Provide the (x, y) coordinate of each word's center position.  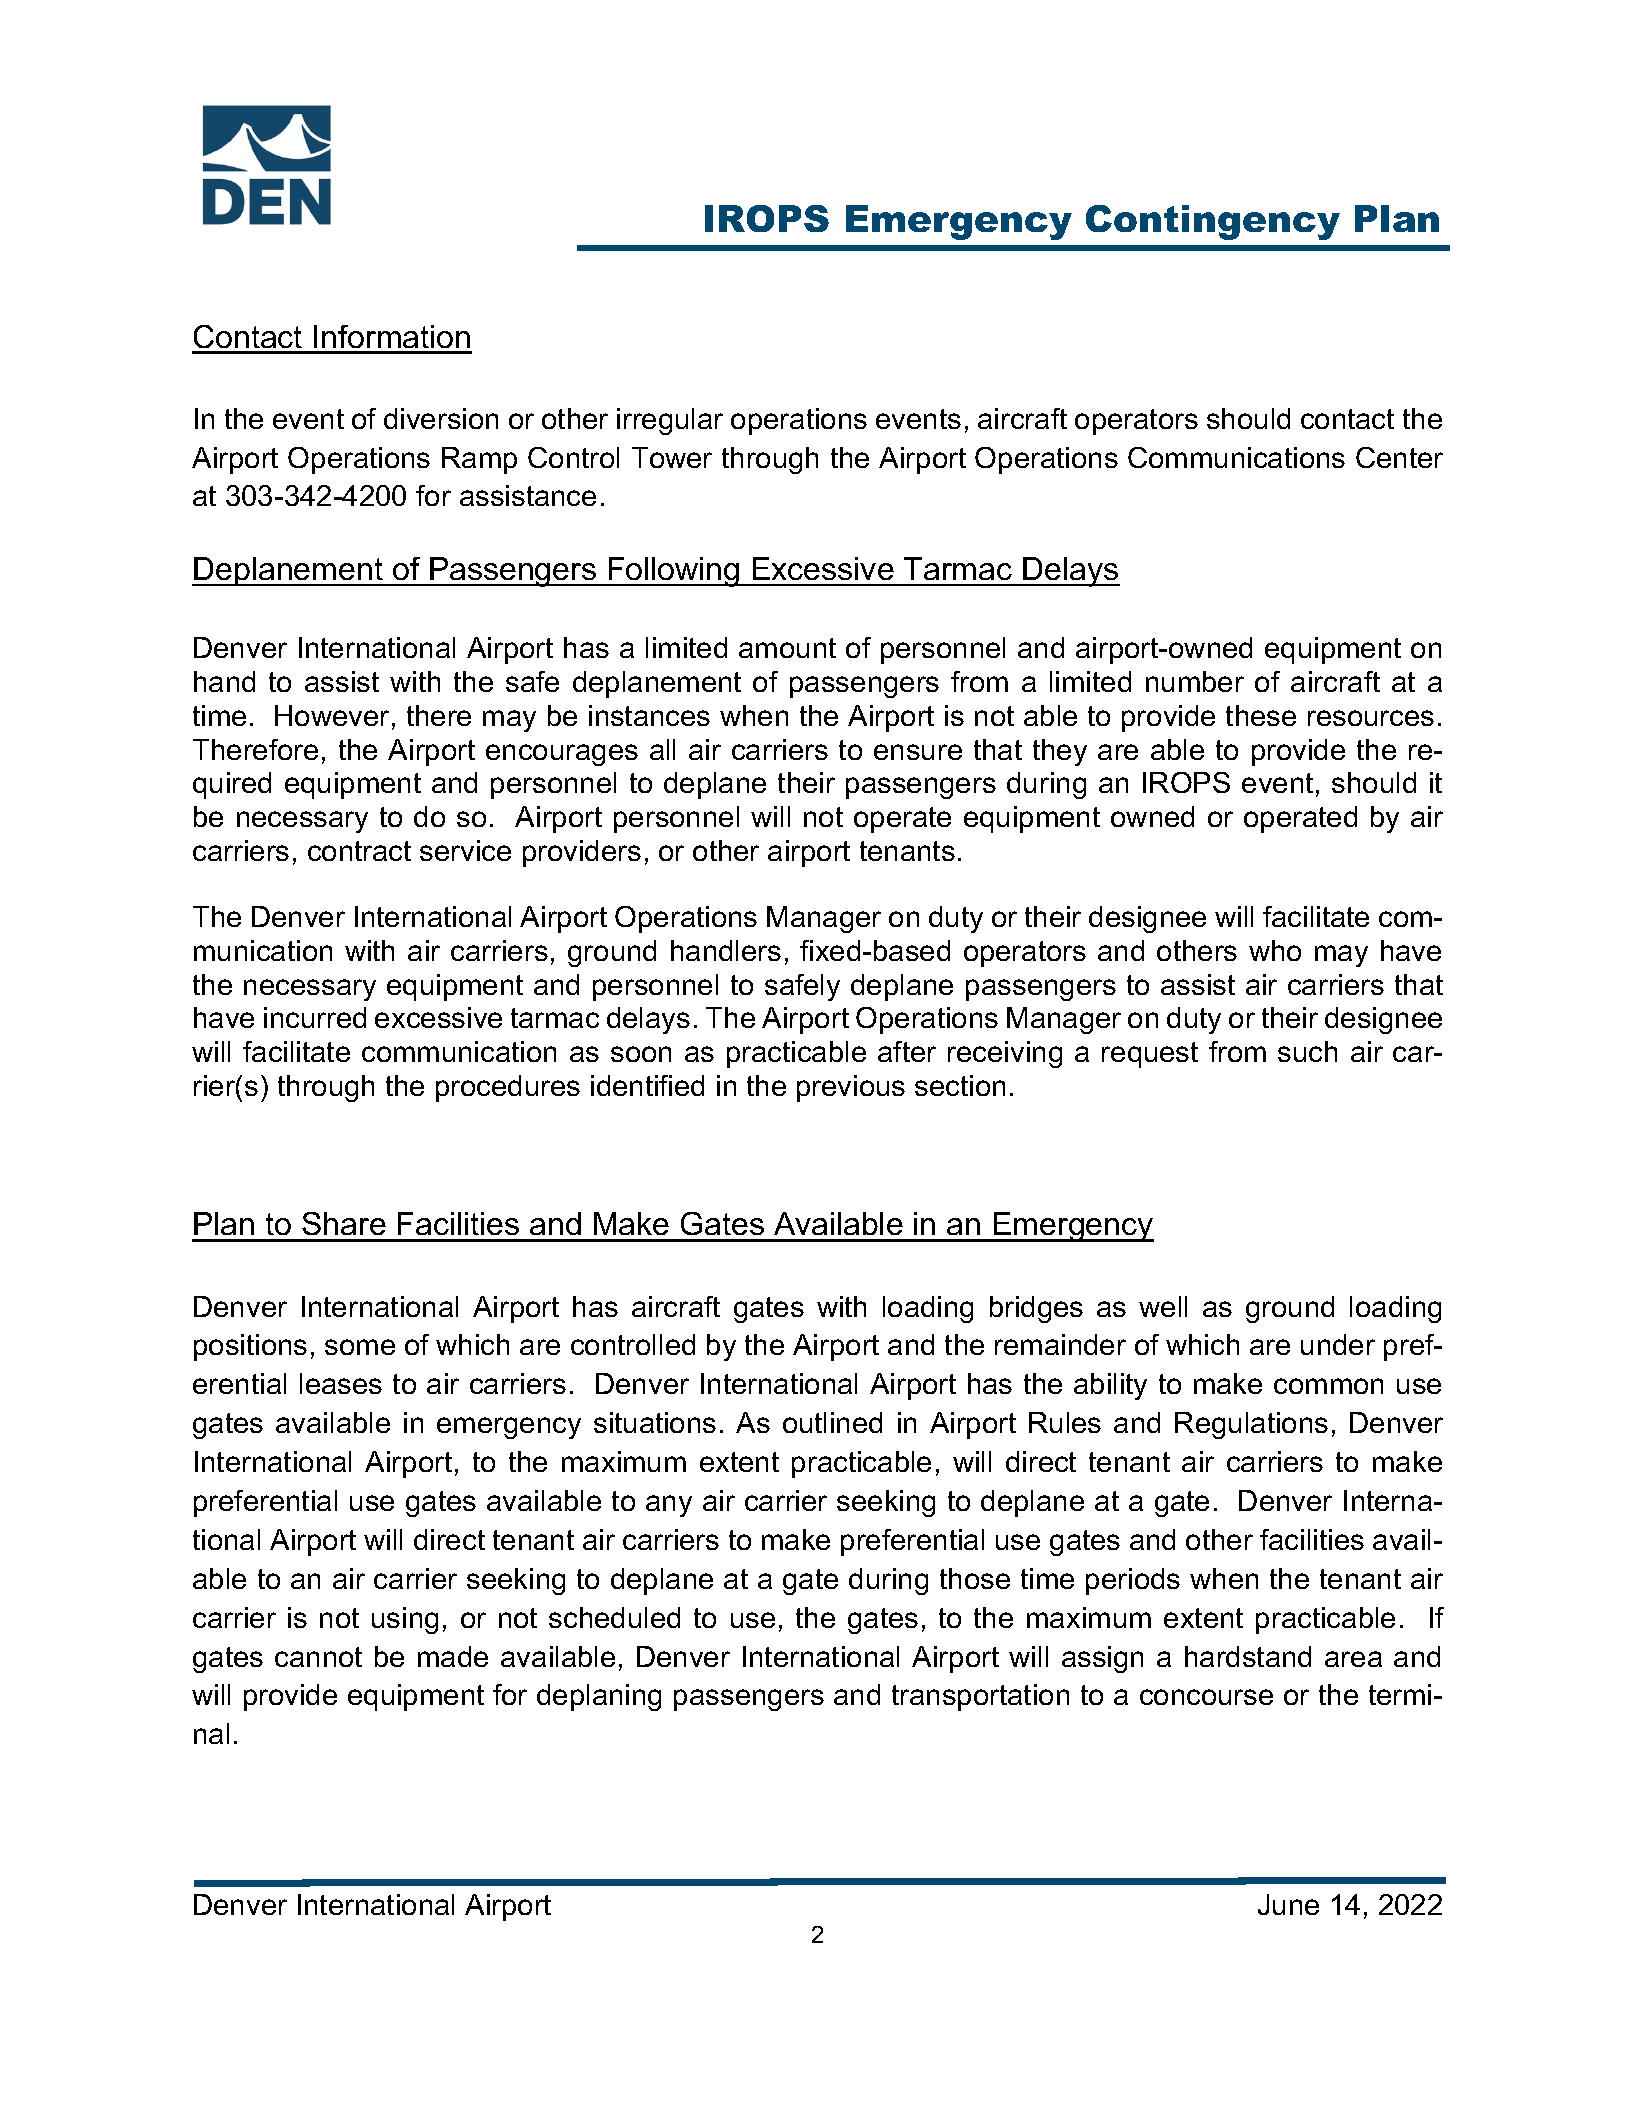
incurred (315, 1017)
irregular (670, 421)
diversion (441, 418)
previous (851, 1088)
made (453, 1656)
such (1307, 1051)
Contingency (1213, 222)
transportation (980, 1697)
